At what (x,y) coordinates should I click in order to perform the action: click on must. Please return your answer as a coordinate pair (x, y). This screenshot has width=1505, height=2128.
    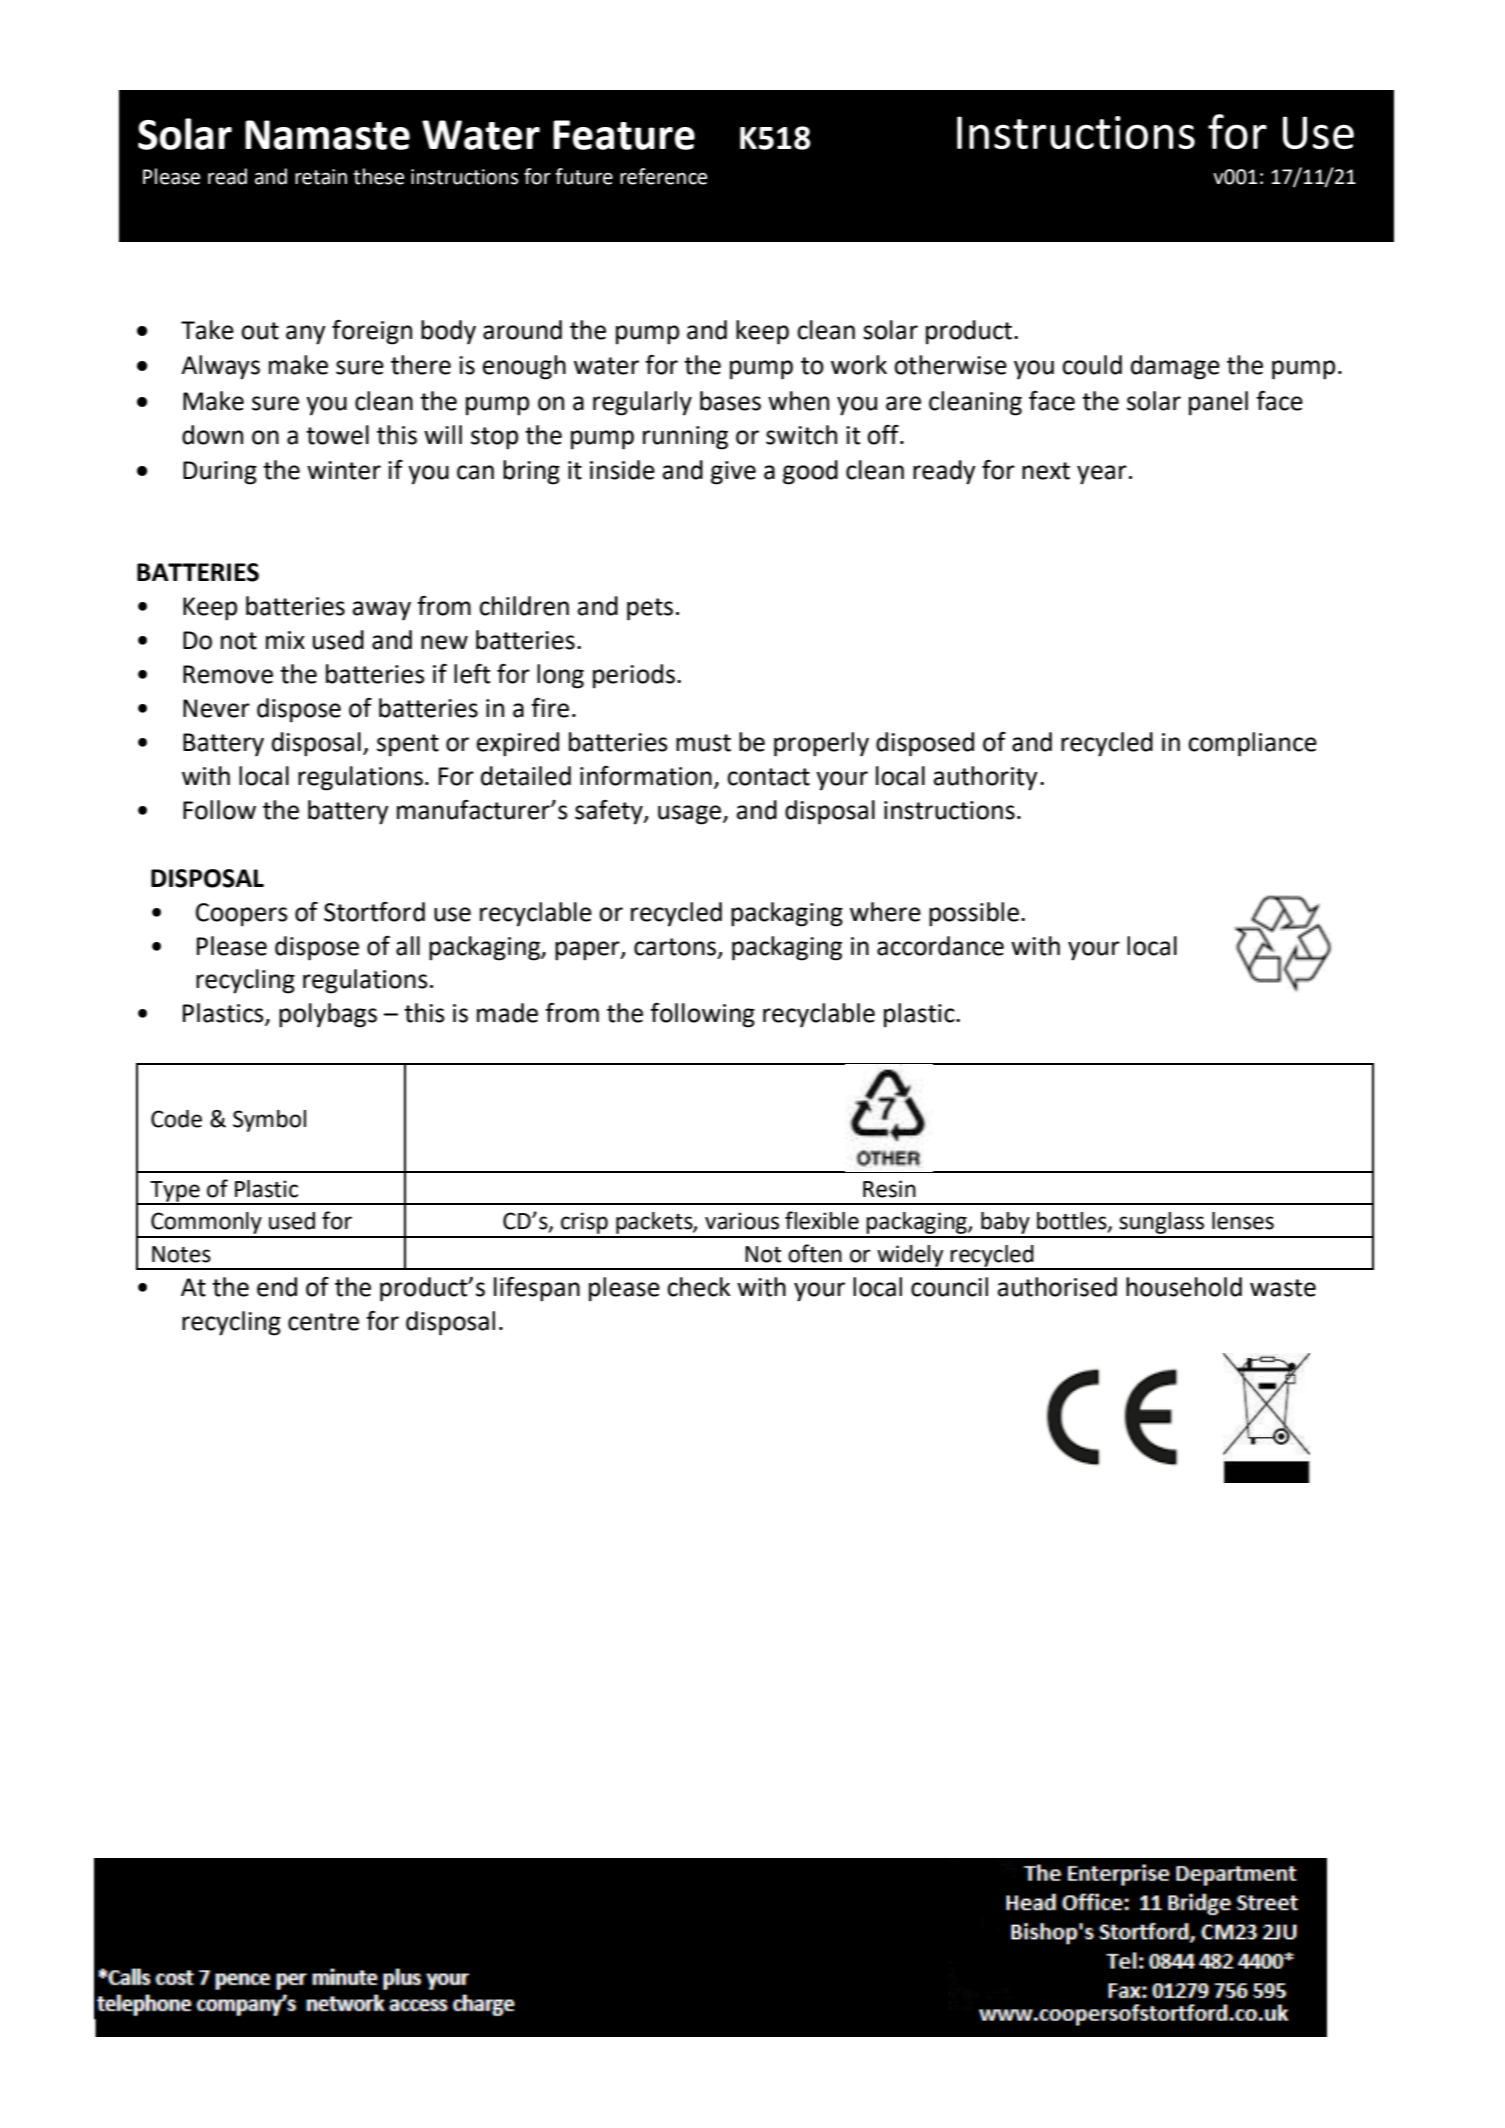
    Looking at the image, I should click on (703, 743).
